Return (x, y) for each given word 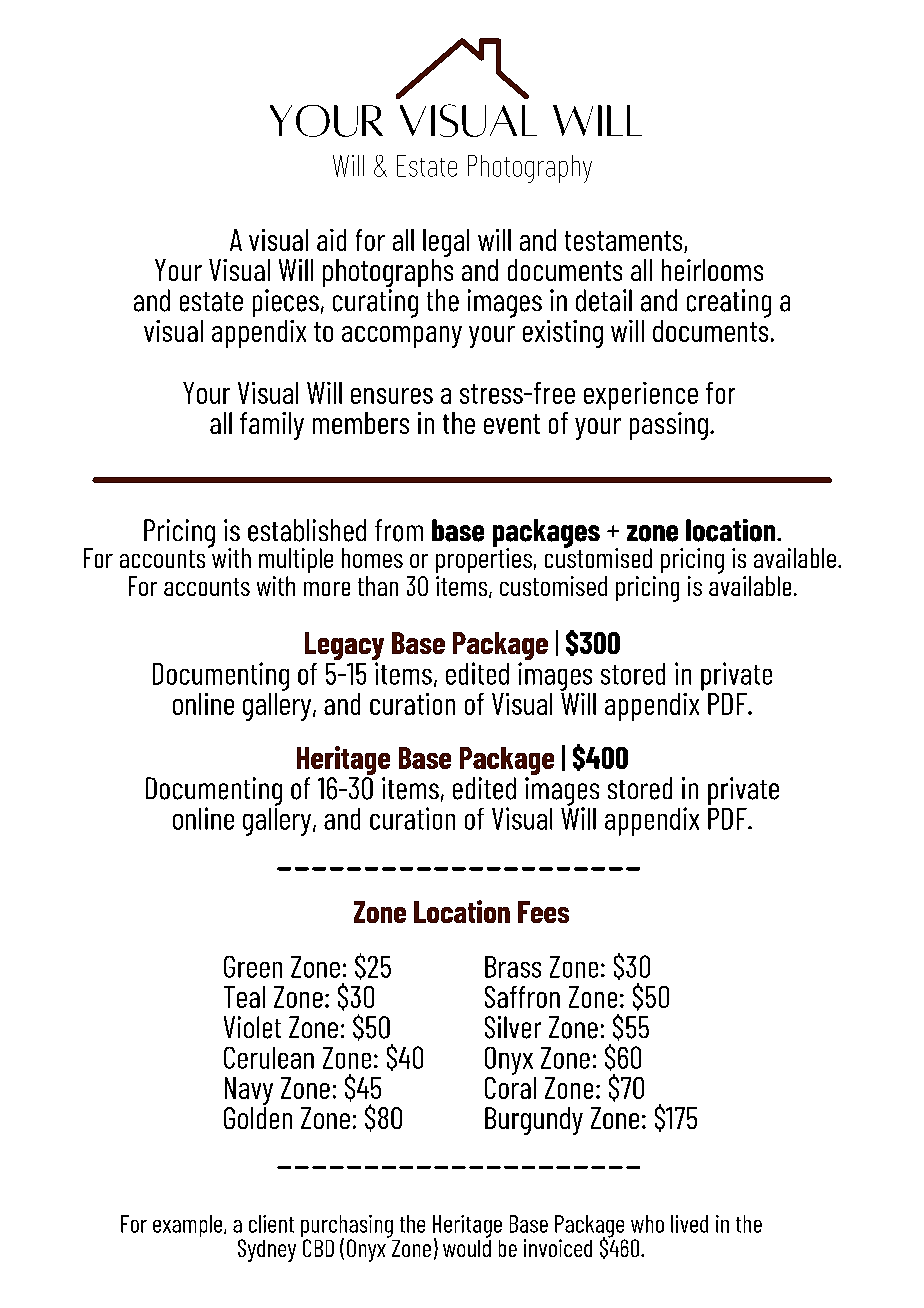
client (271, 1224)
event (512, 424)
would (467, 1247)
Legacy (344, 647)
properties (484, 559)
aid (331, 240)
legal (446, 244)
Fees (543, 912)
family (272, 426)
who (647, 1224)
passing (669, 426)
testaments (625, 242)
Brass (513, 967)
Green (253, 967)
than (378, 586)
